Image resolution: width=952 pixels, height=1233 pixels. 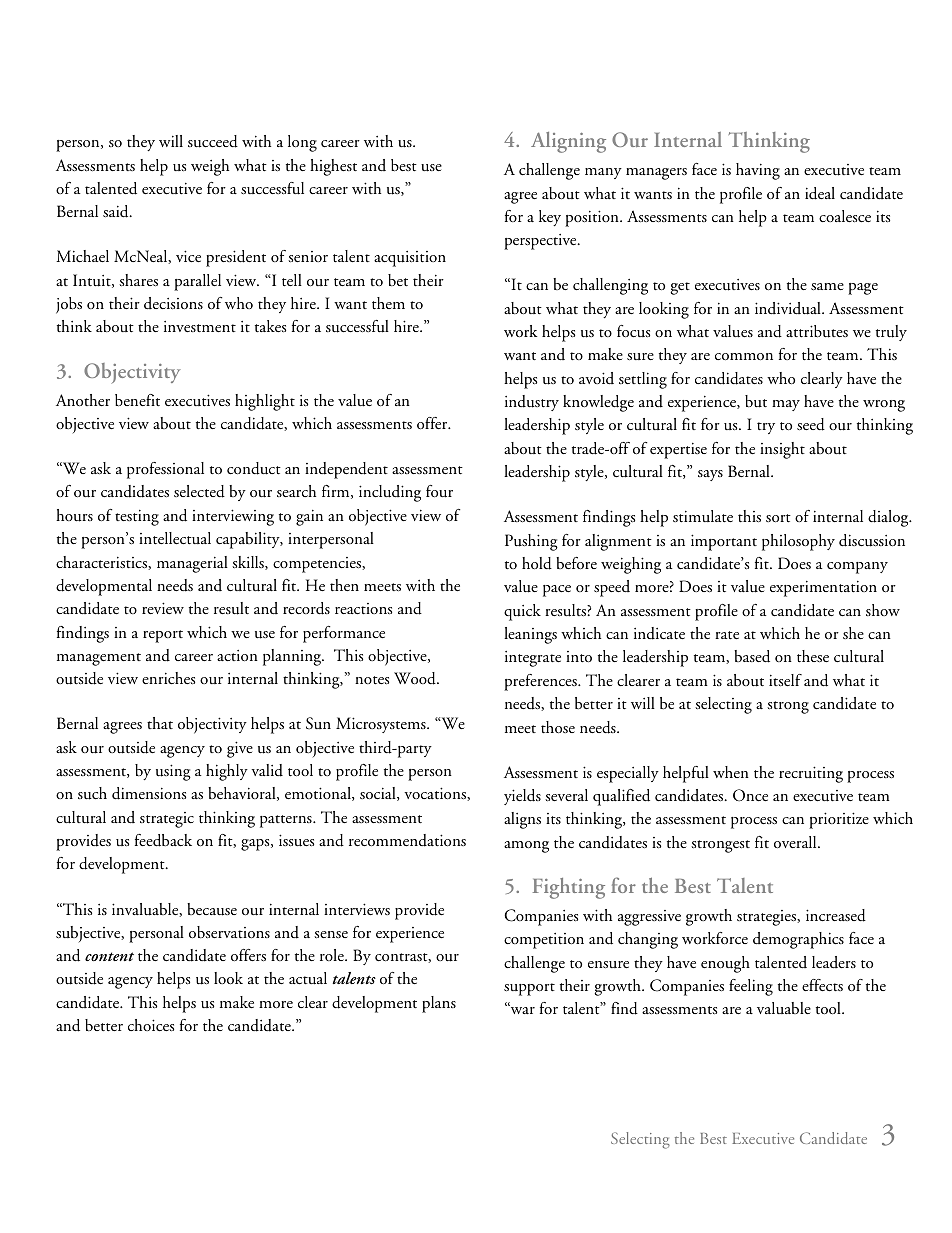 I want to click on hold, so click(x=537, y=563).
